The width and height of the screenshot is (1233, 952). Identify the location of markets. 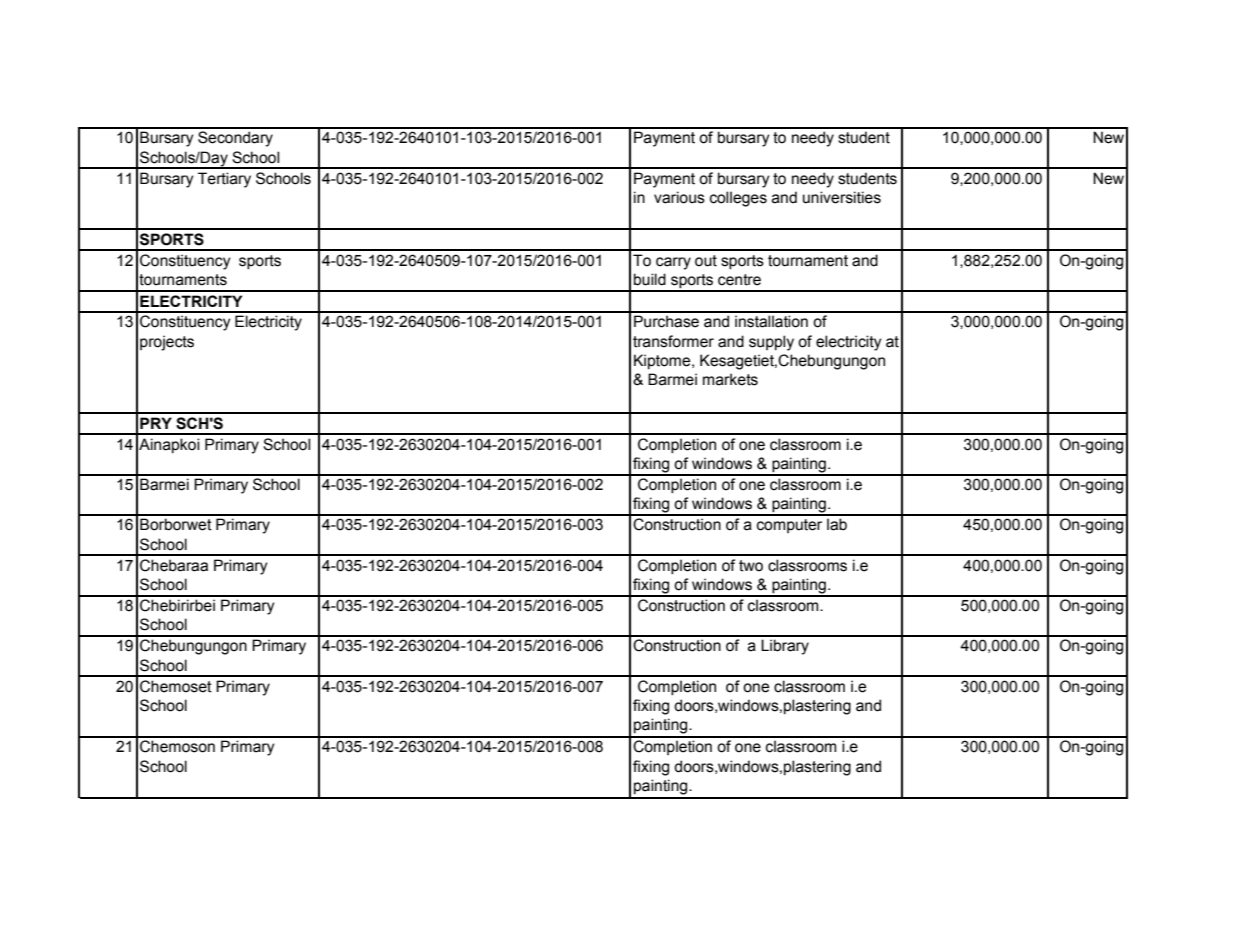
(730, 379).
